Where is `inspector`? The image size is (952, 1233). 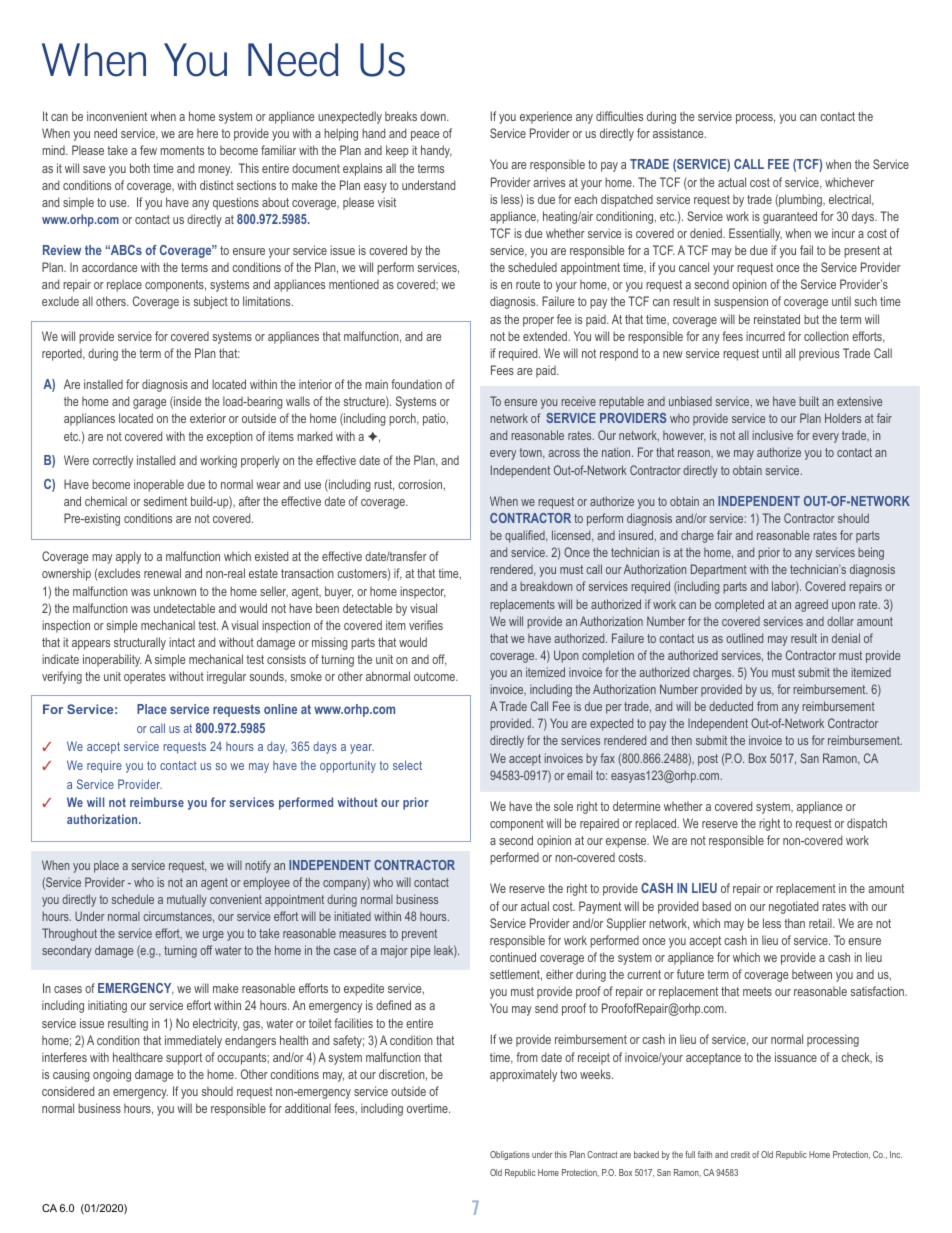
inspector is located at coordinates (423, 592).
